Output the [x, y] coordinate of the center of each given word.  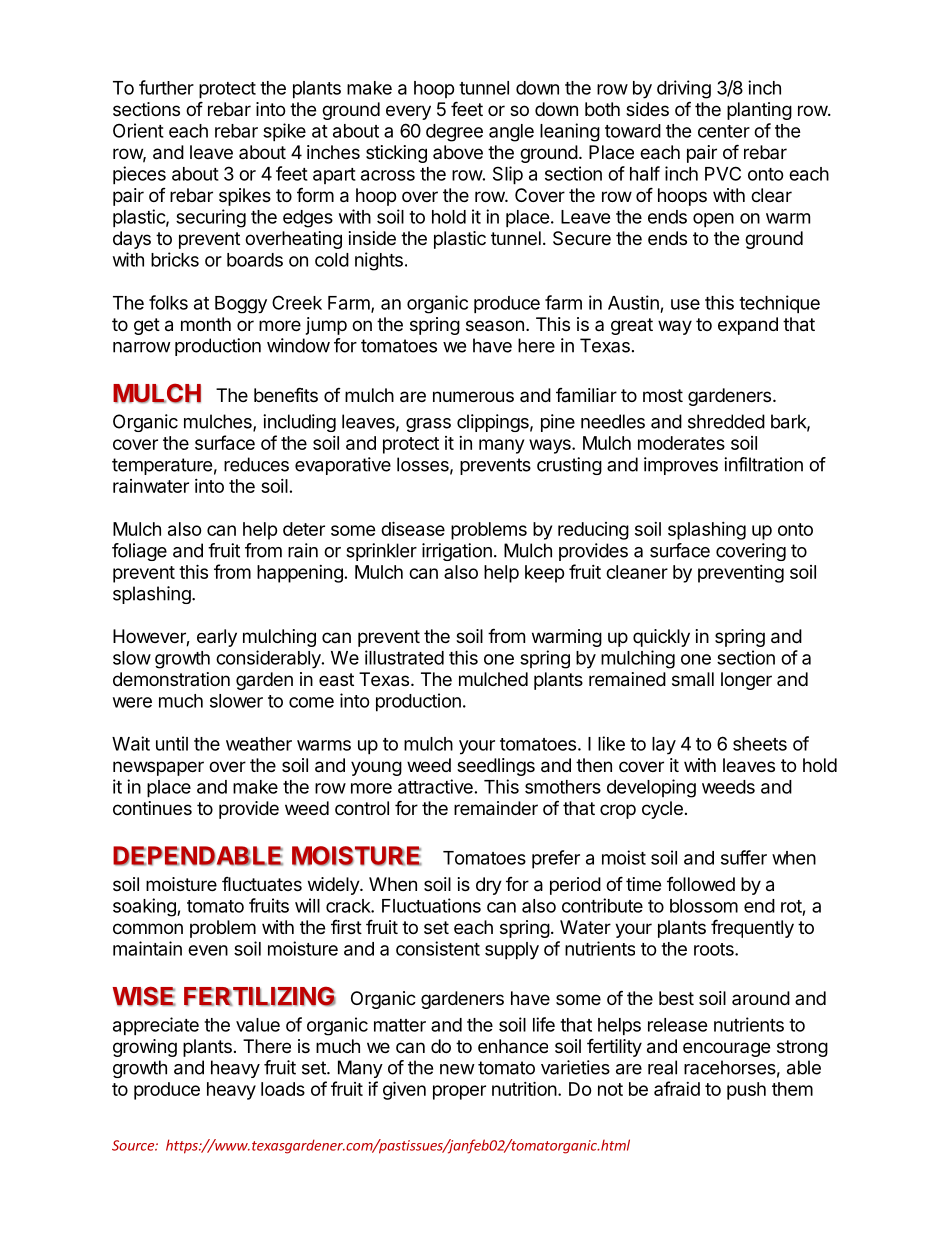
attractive [435, 786]
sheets [760, 744]
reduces [256, 464]
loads [283, 1089]
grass [428, 425]
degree [454, 133]
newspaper [158, 768]
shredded [726, 421]
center [724, 131]
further [166, 87]
